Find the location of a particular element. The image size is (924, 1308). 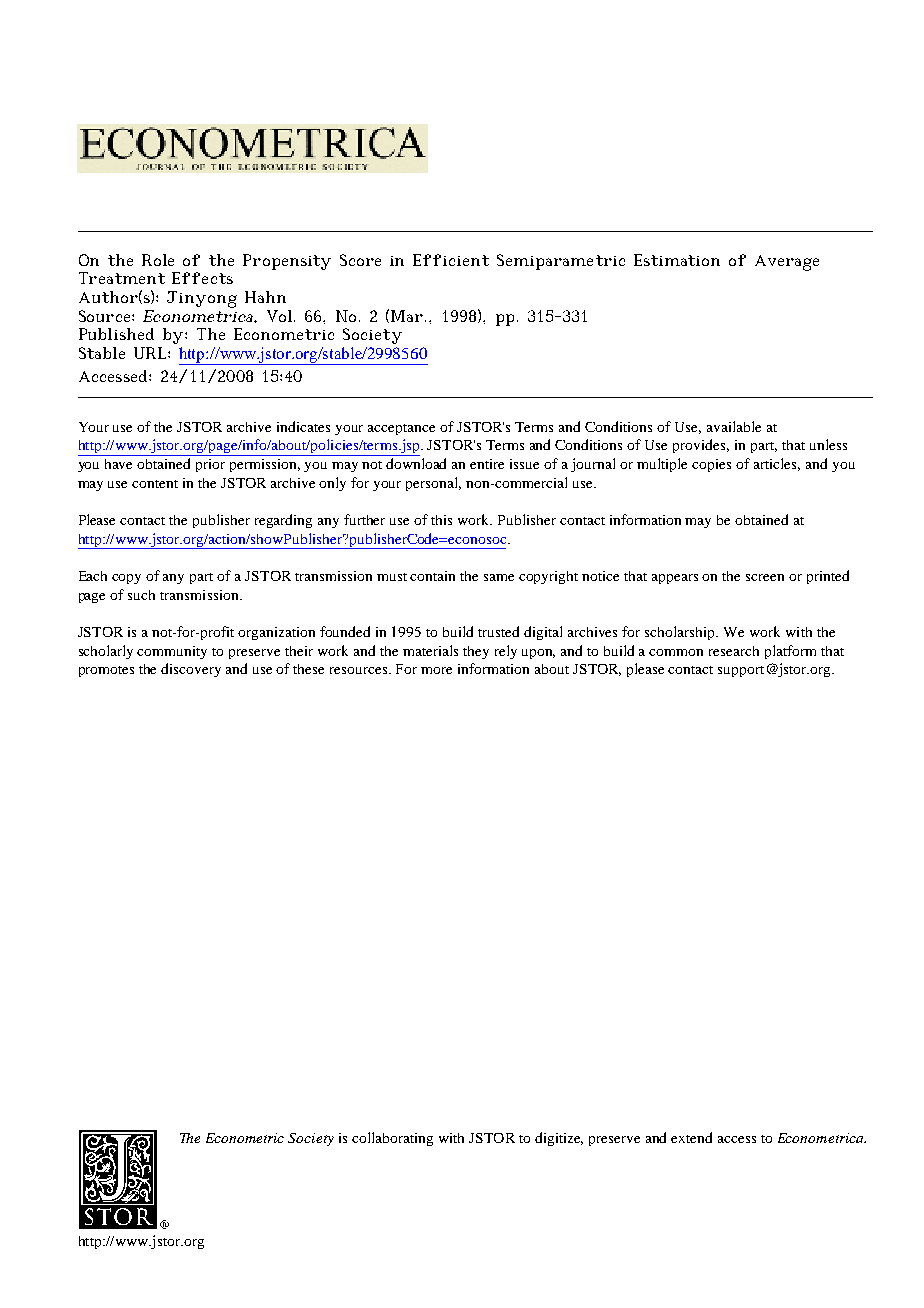

Average is located at coordinates (787, 263).
